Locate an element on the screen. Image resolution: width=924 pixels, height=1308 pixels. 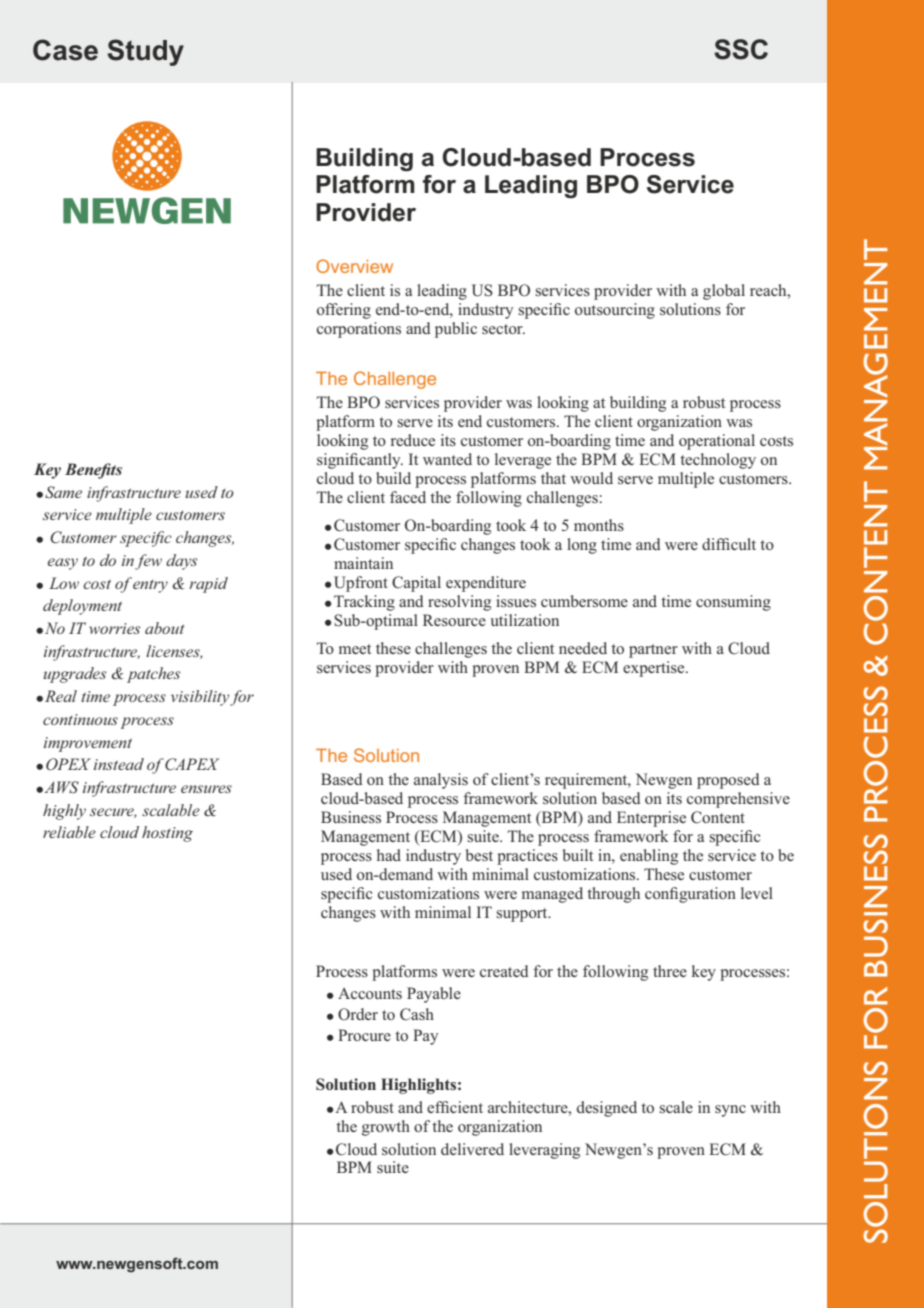
growth is located at coordinates (386, 1128).
